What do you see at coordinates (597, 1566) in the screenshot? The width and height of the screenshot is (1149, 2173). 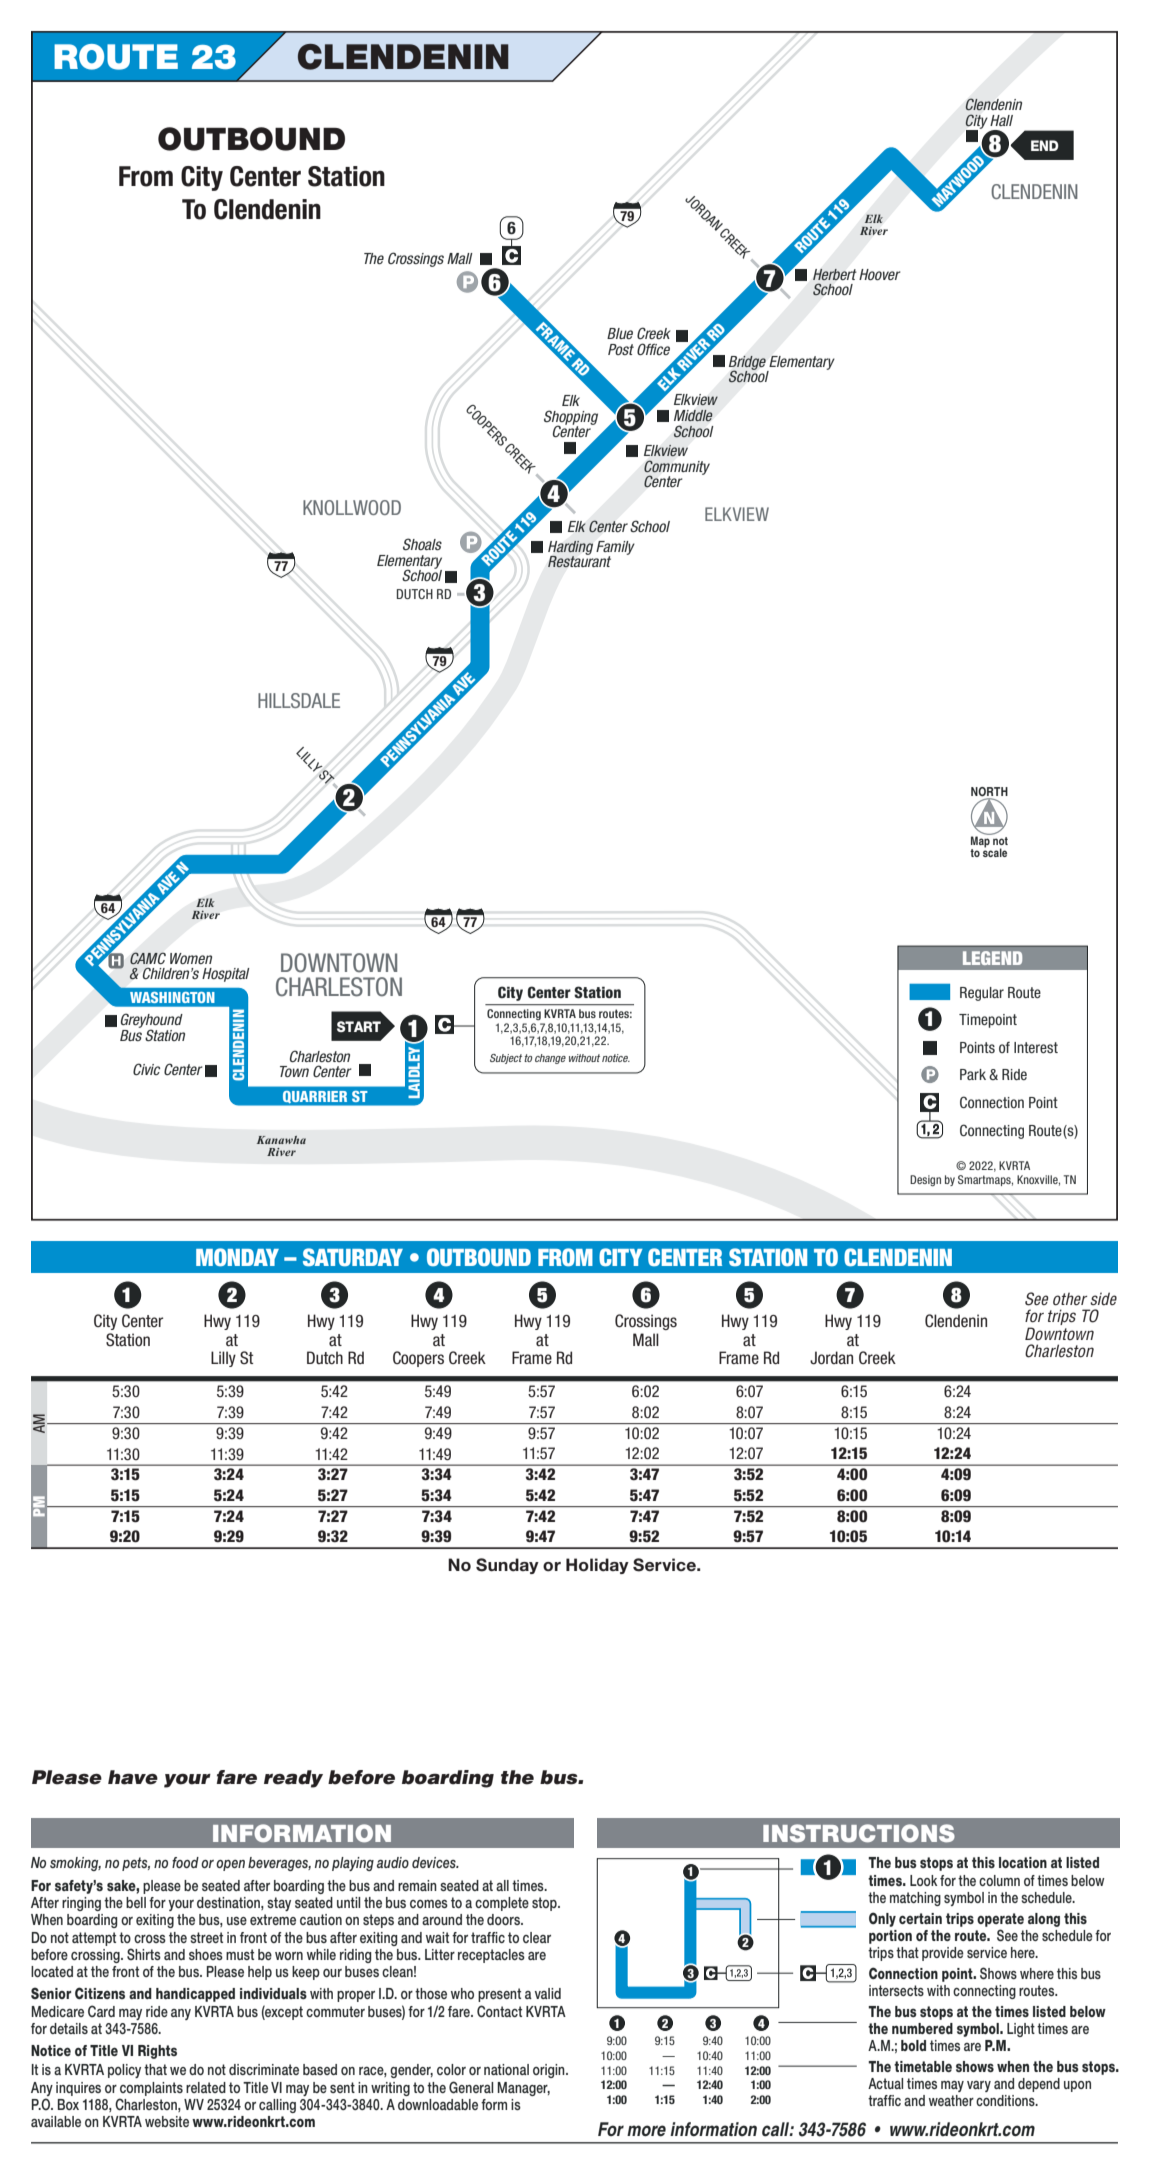 I see `Holiday` at bounding box center [597, 1566].
